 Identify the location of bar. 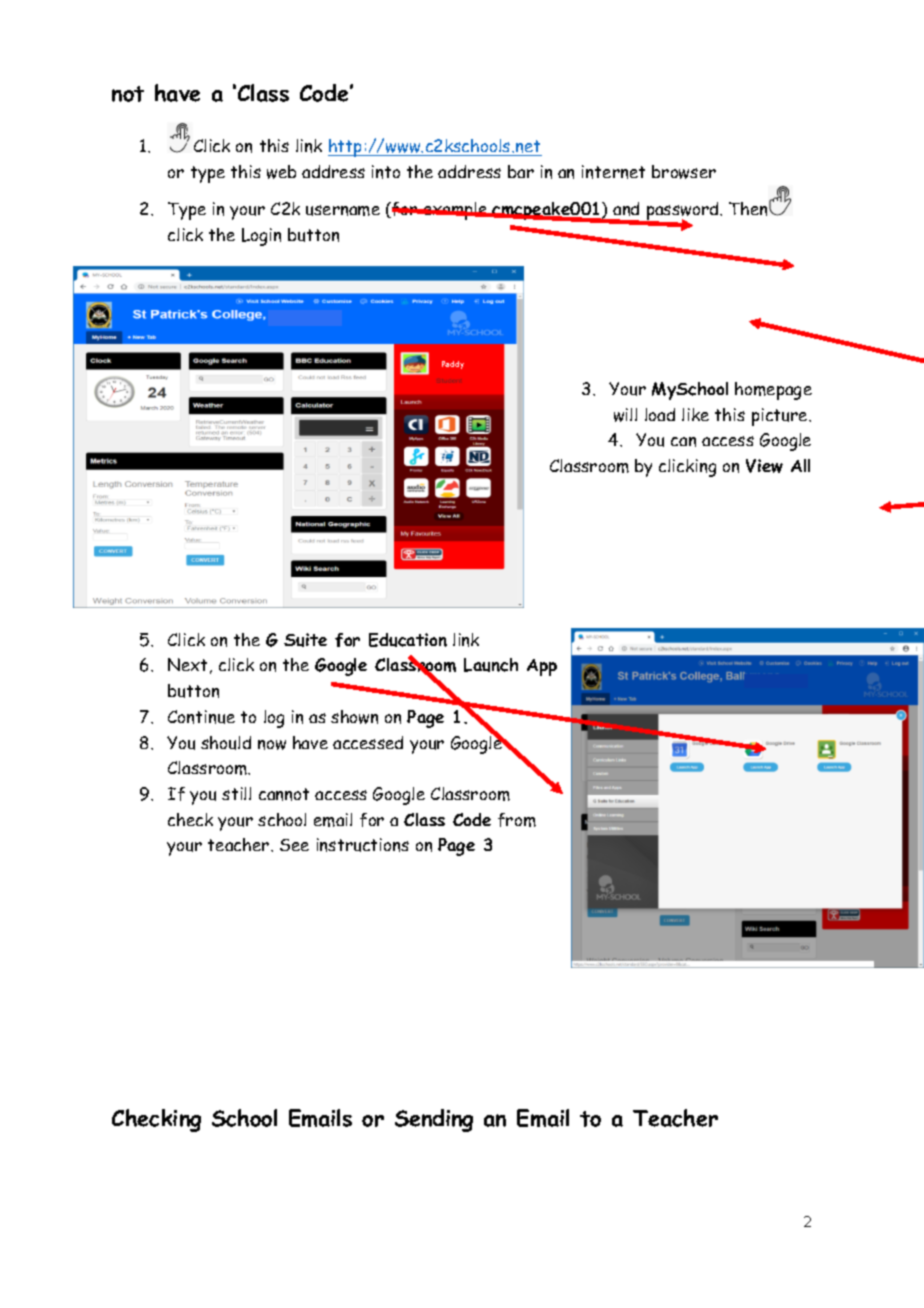
(521, 171).
